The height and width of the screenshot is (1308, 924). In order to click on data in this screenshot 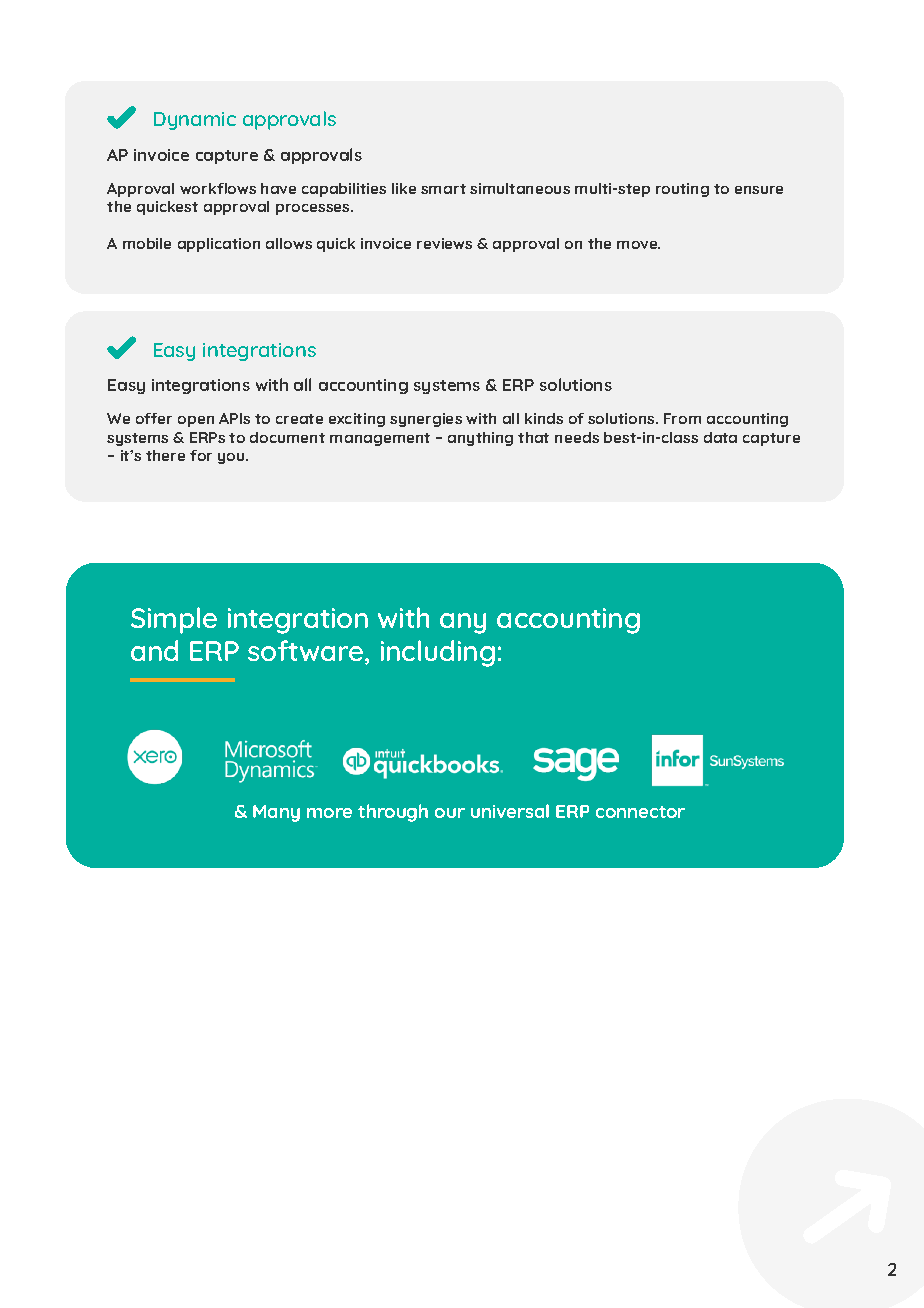, I will do `click(720, 437)`.
